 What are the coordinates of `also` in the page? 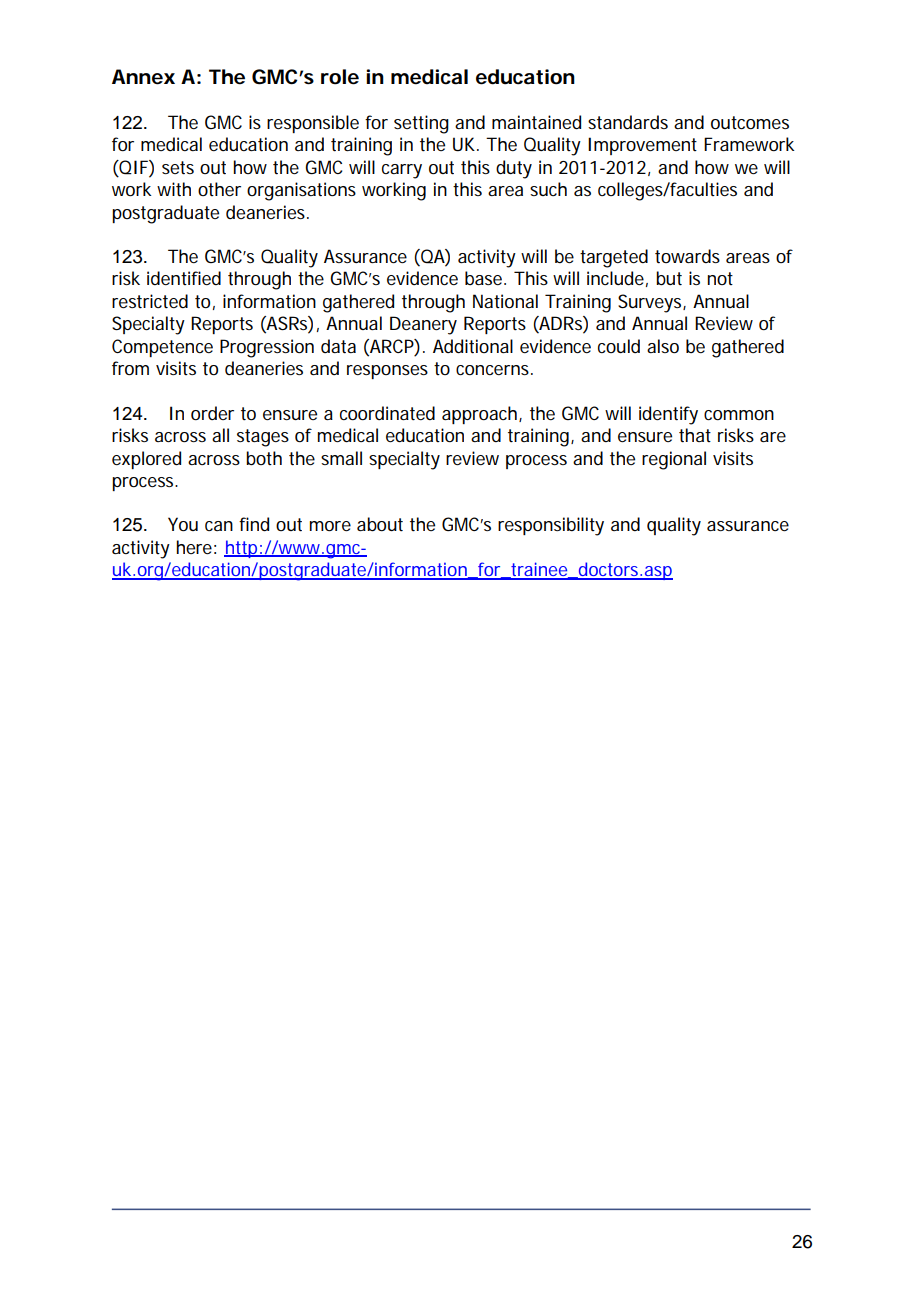 It's located at (663, 346).
